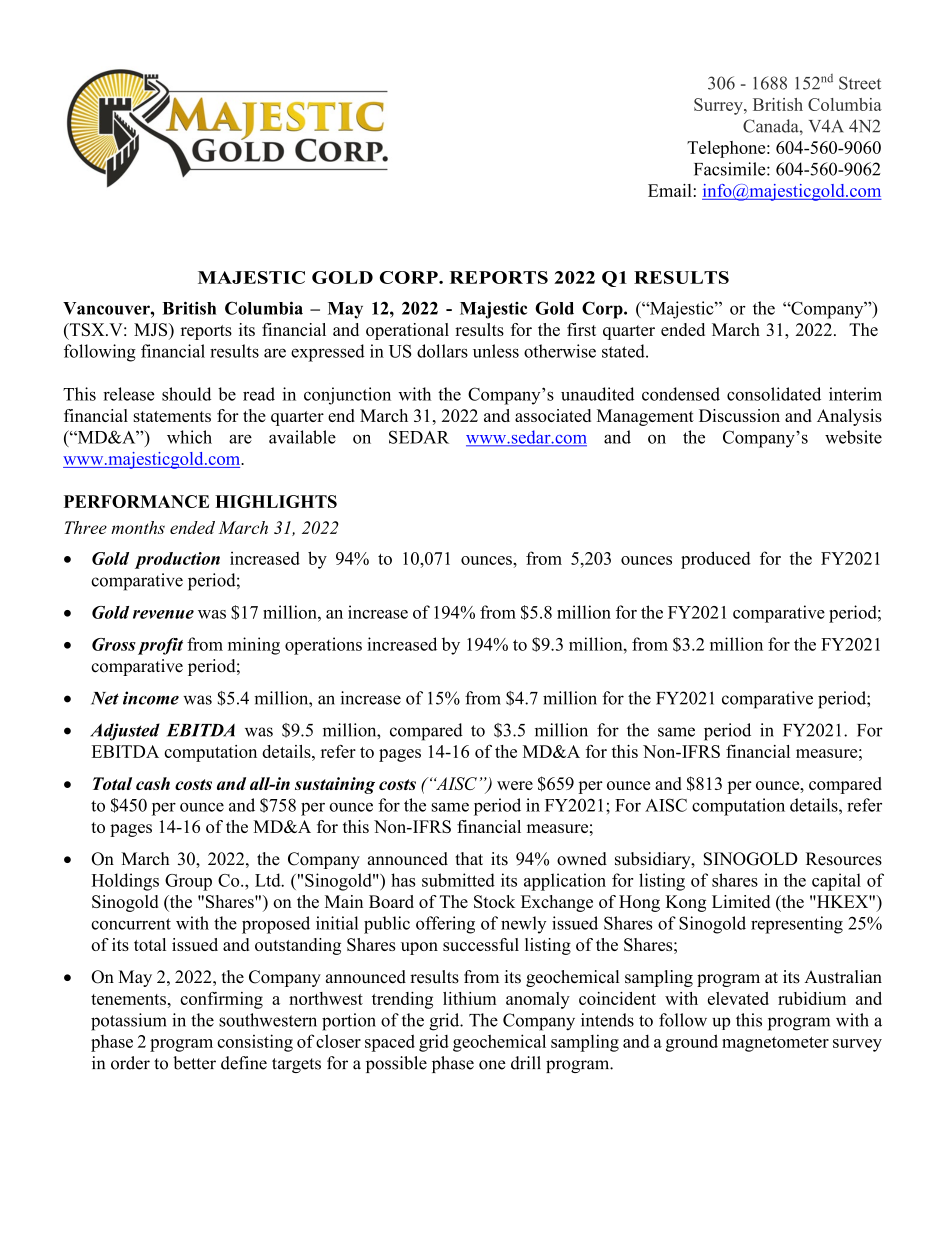 The image size is (952, 1233). What do you see at coordinates (177, 560) in the screenshot?
I see `production` at bounding box center [177, 560].
